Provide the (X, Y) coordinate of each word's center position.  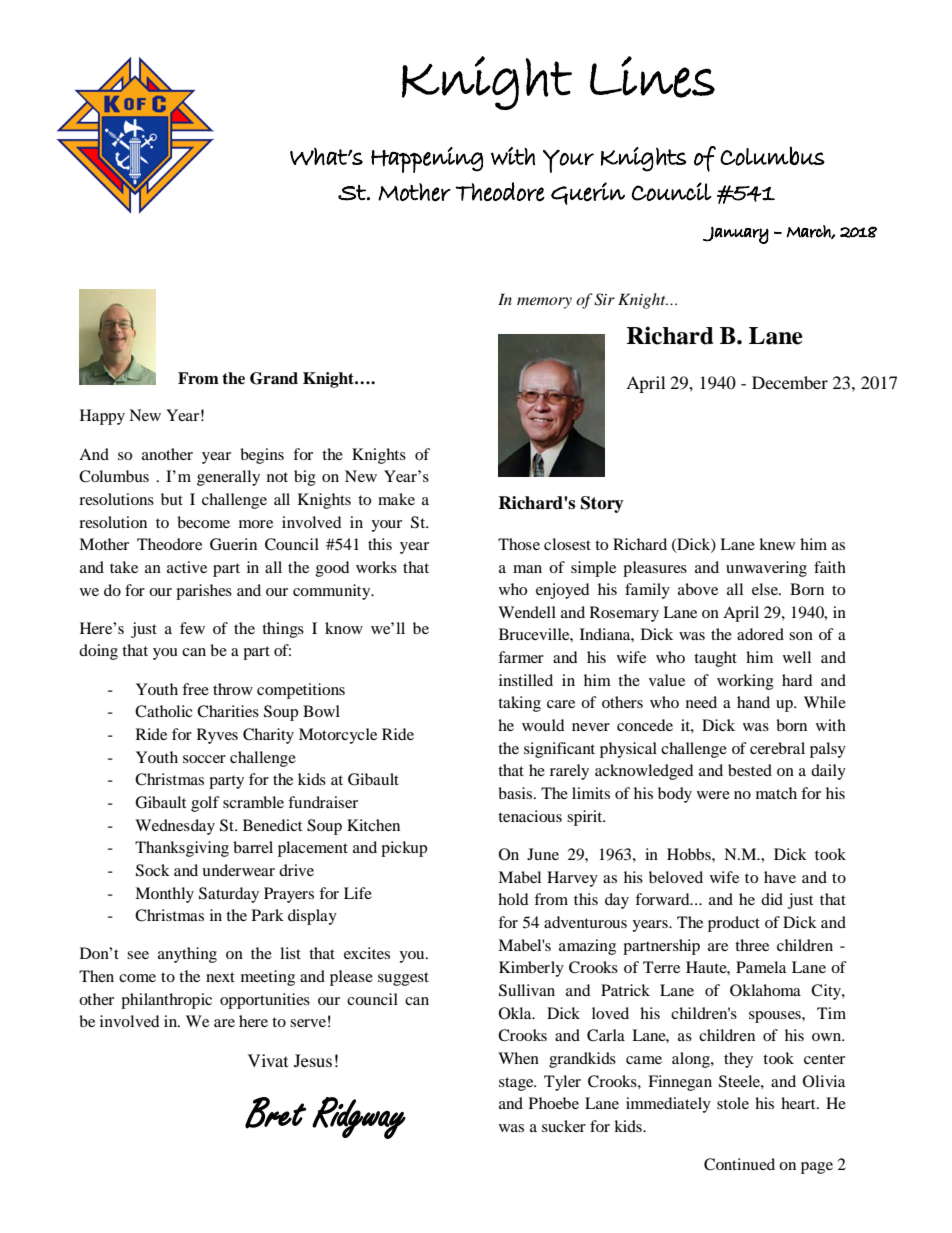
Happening (427, 160)
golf (205, 804)
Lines (652, 77)
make (396, 499)
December (790, 382)
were (713, 795)
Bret (275, 1113)
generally (228, 478)
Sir (604, 299)
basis (515, 793)
